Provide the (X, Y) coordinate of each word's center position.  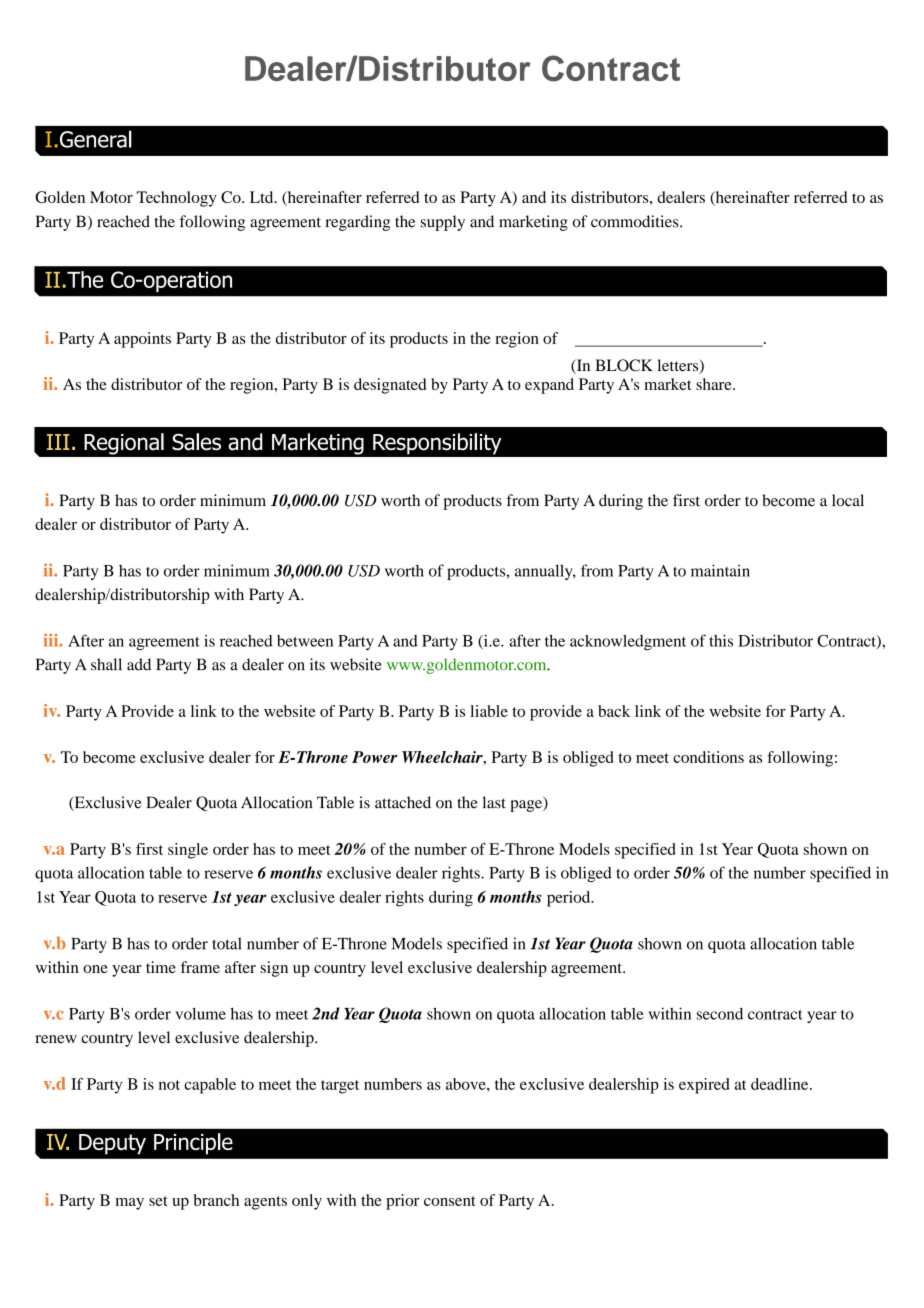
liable (489, 711)
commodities (636, 221)
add (139, 664)
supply (443, 223)
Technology (177, 199)
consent (450, 1201)
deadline (781, 1084)
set (158, 1201)
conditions (708, 757)
